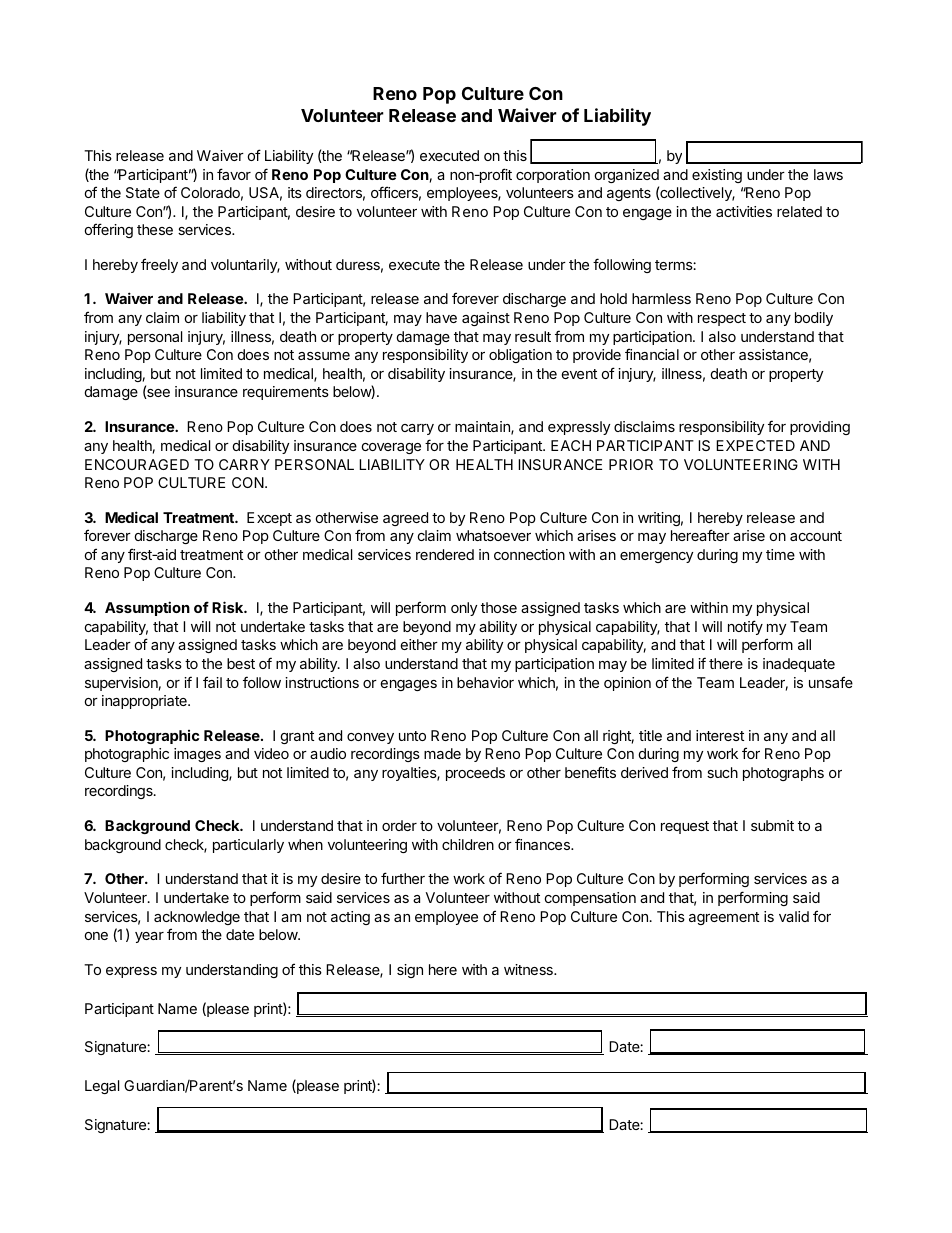  I want to click on activities, so click(744, 211).
